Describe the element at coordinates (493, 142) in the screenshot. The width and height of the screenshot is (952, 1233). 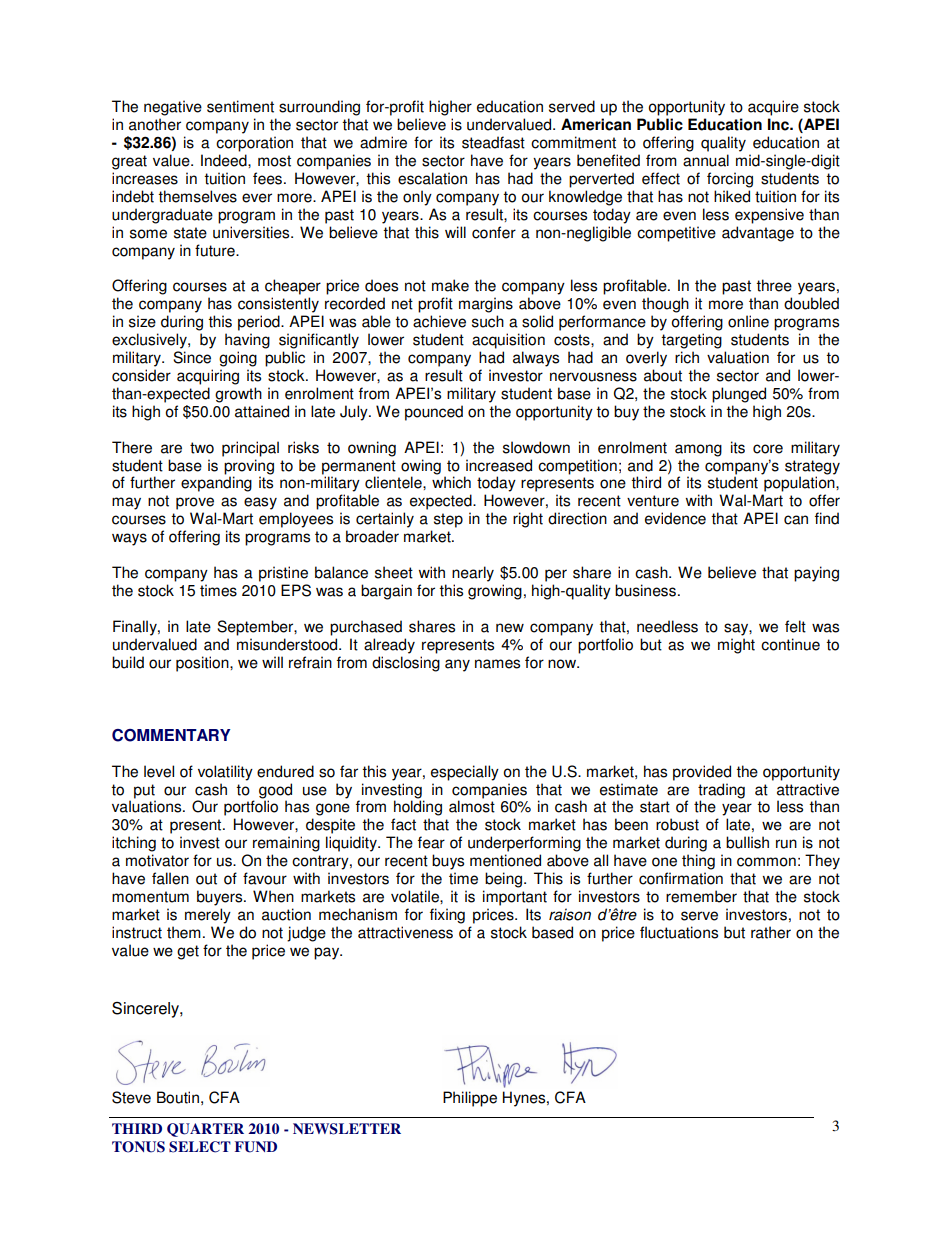
I see `steadfast` at that location.
